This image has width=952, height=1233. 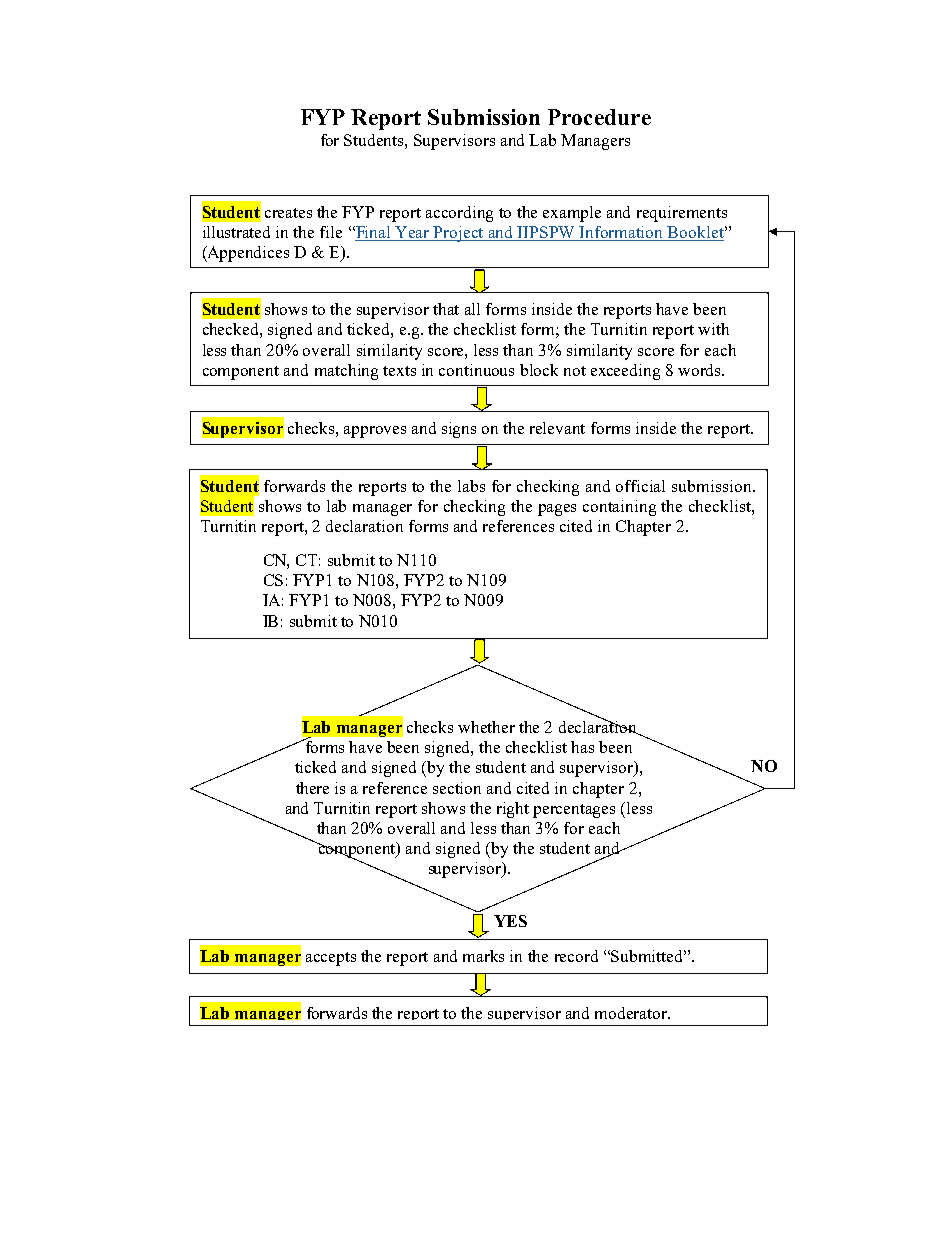 I want to click on labs, so click(x=471, y=486).
